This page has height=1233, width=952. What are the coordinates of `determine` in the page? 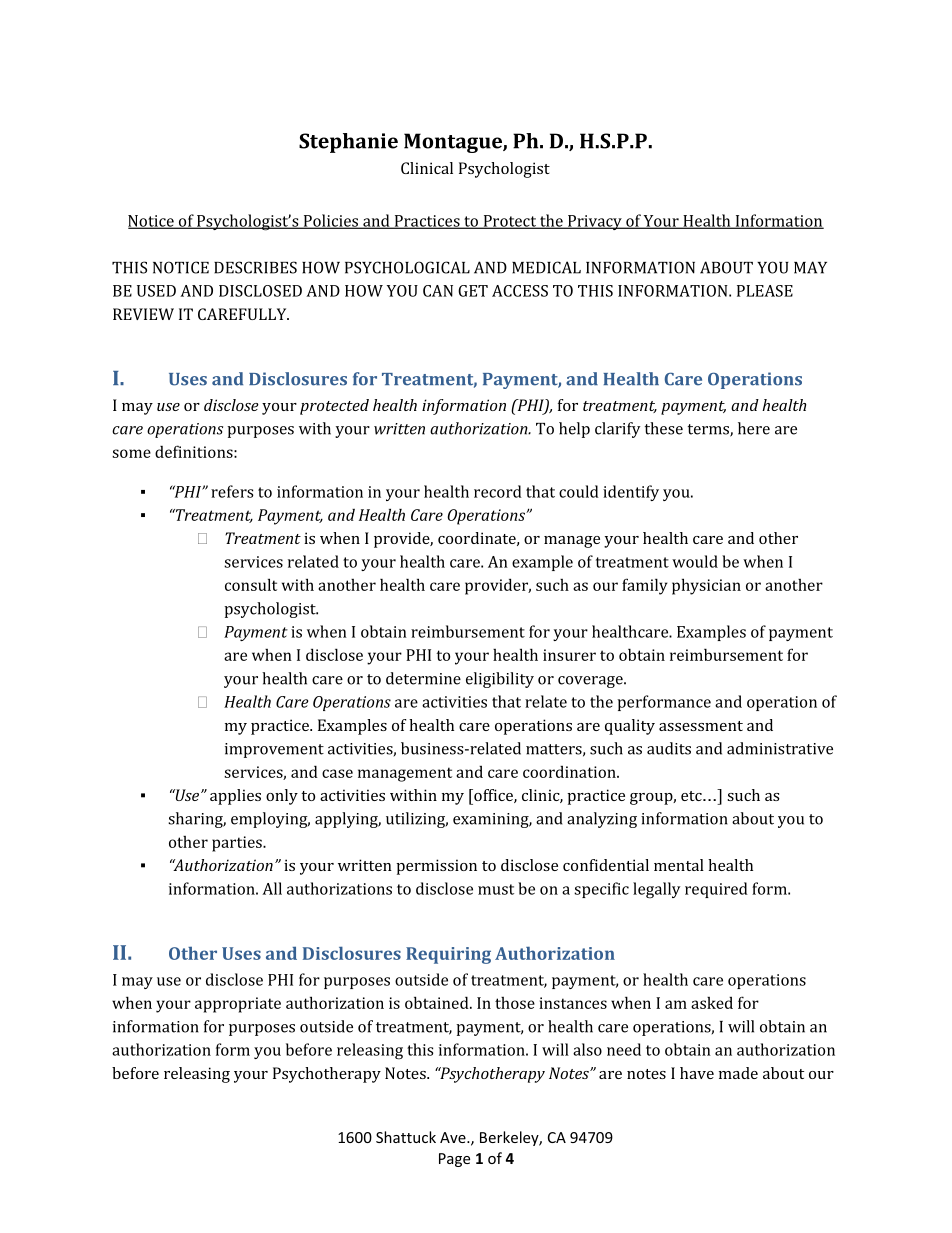 It's located at (423, 678).
